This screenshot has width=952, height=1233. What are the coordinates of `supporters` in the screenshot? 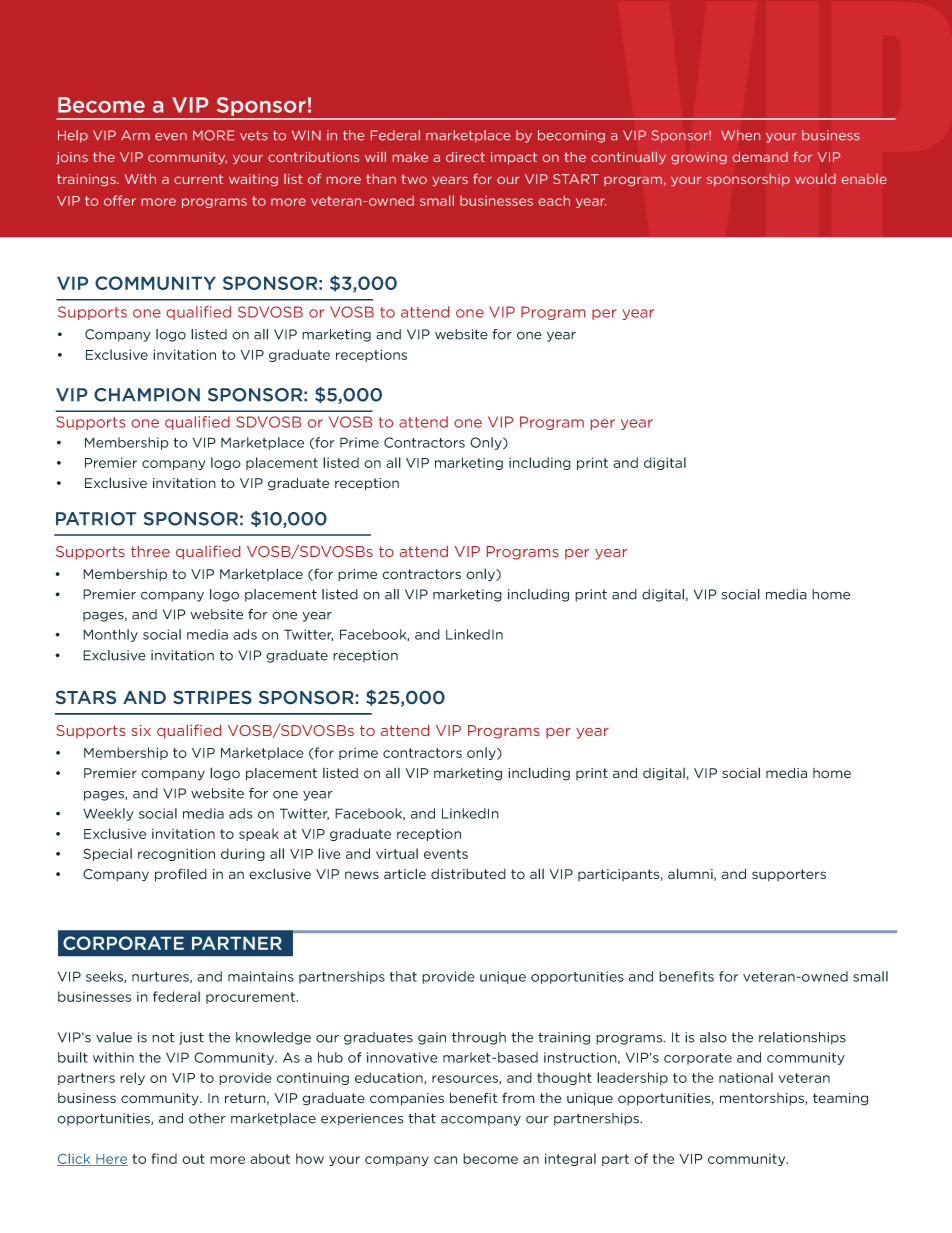 It's located at (789, 875).
